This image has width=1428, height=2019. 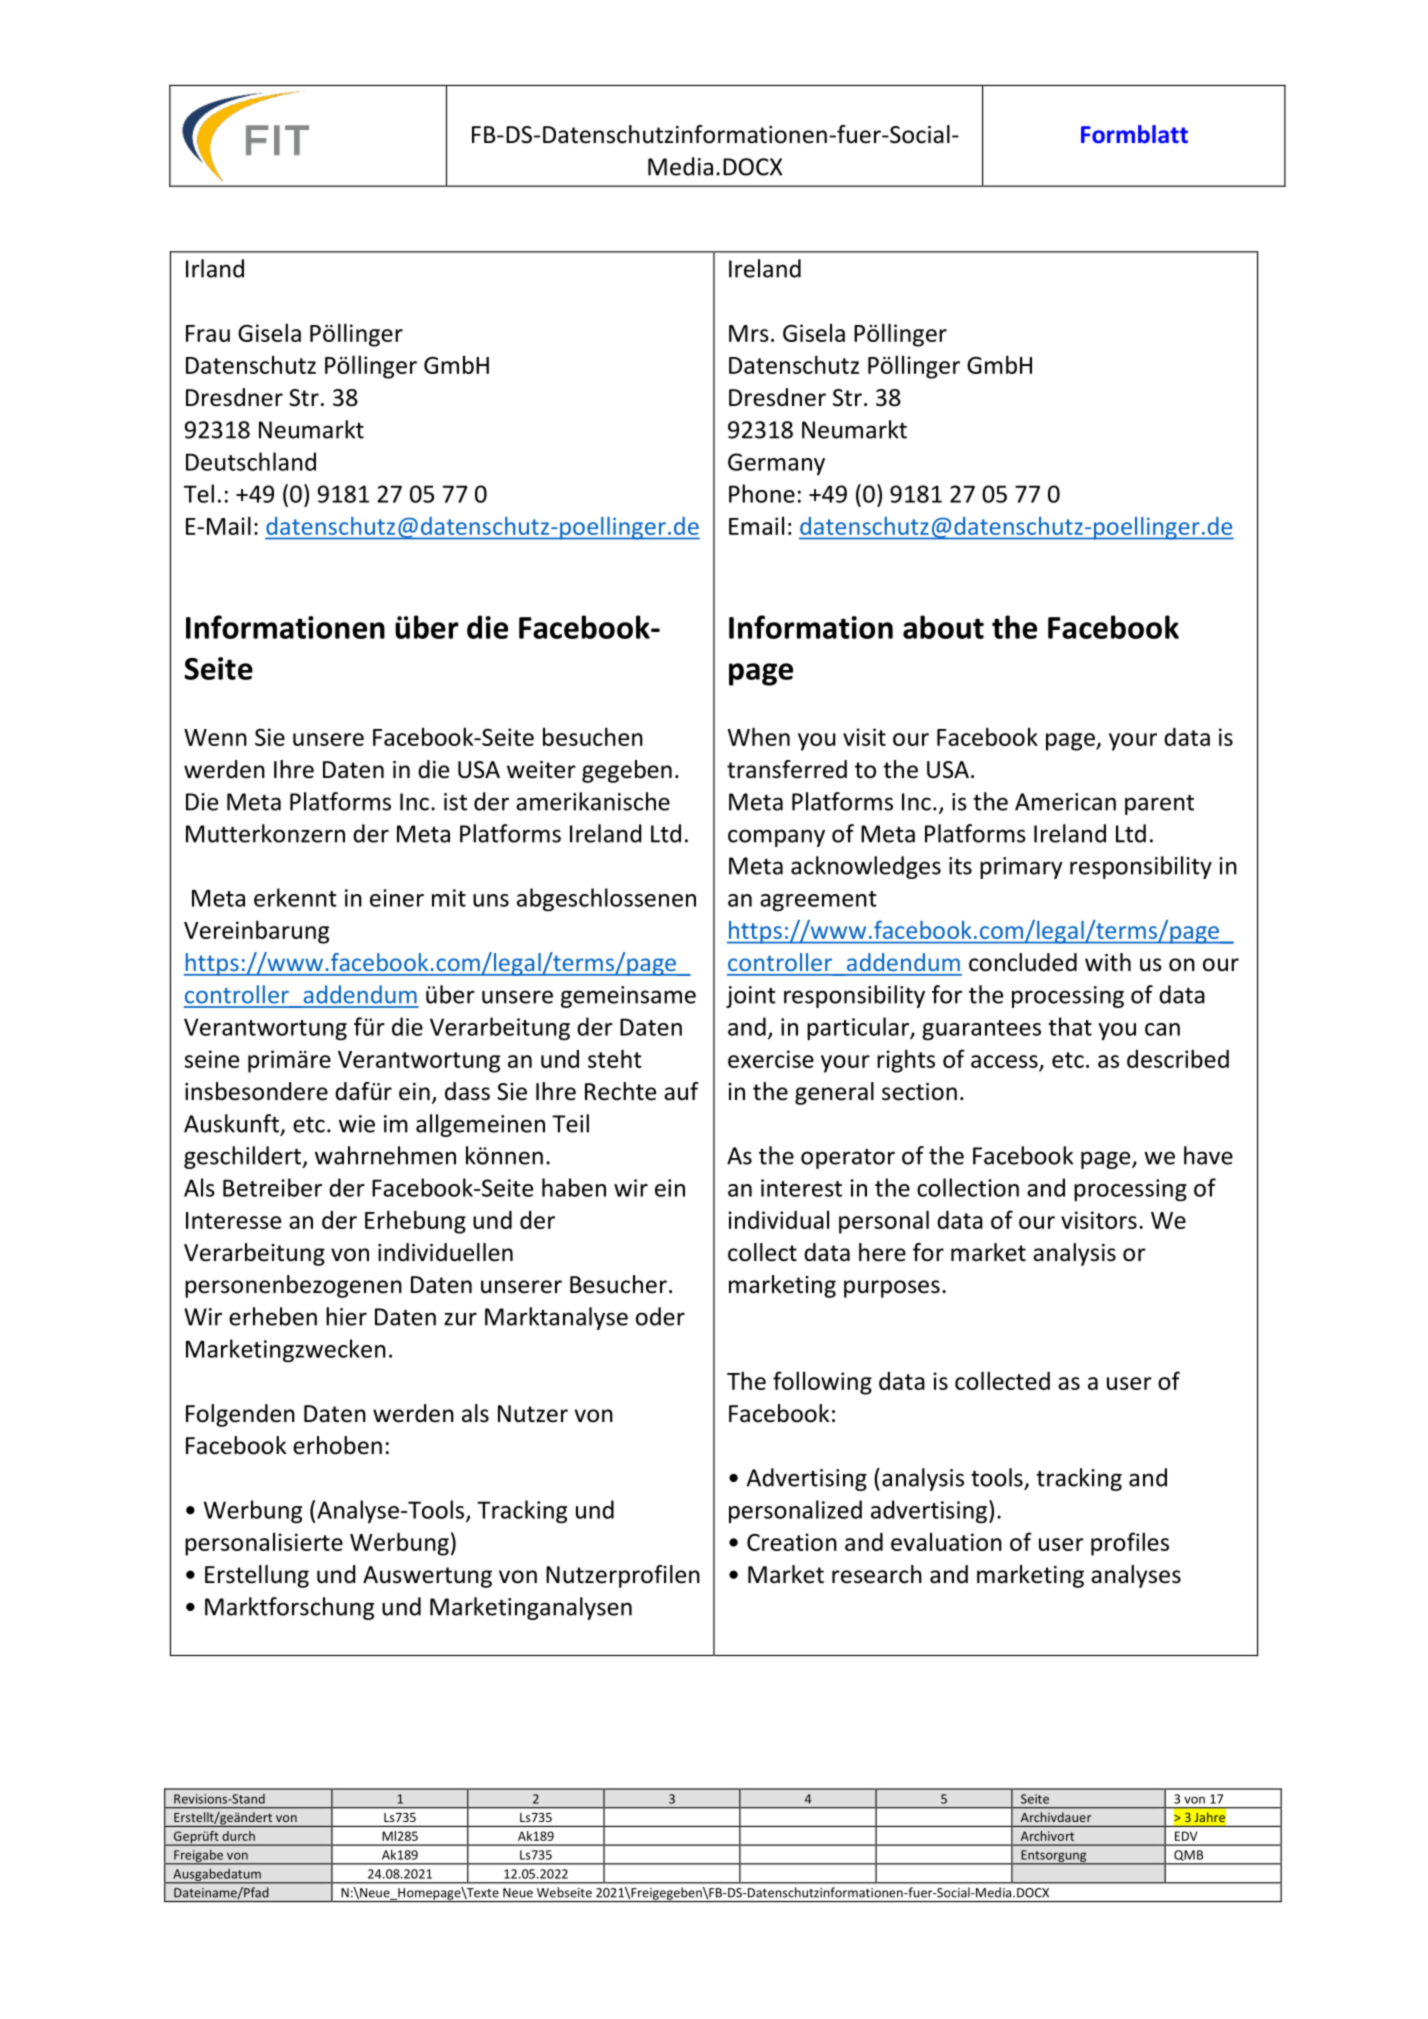 What do you see at coordinates (776, 464) in the image?
I see `Germany` at bounding box center [776, 464].
